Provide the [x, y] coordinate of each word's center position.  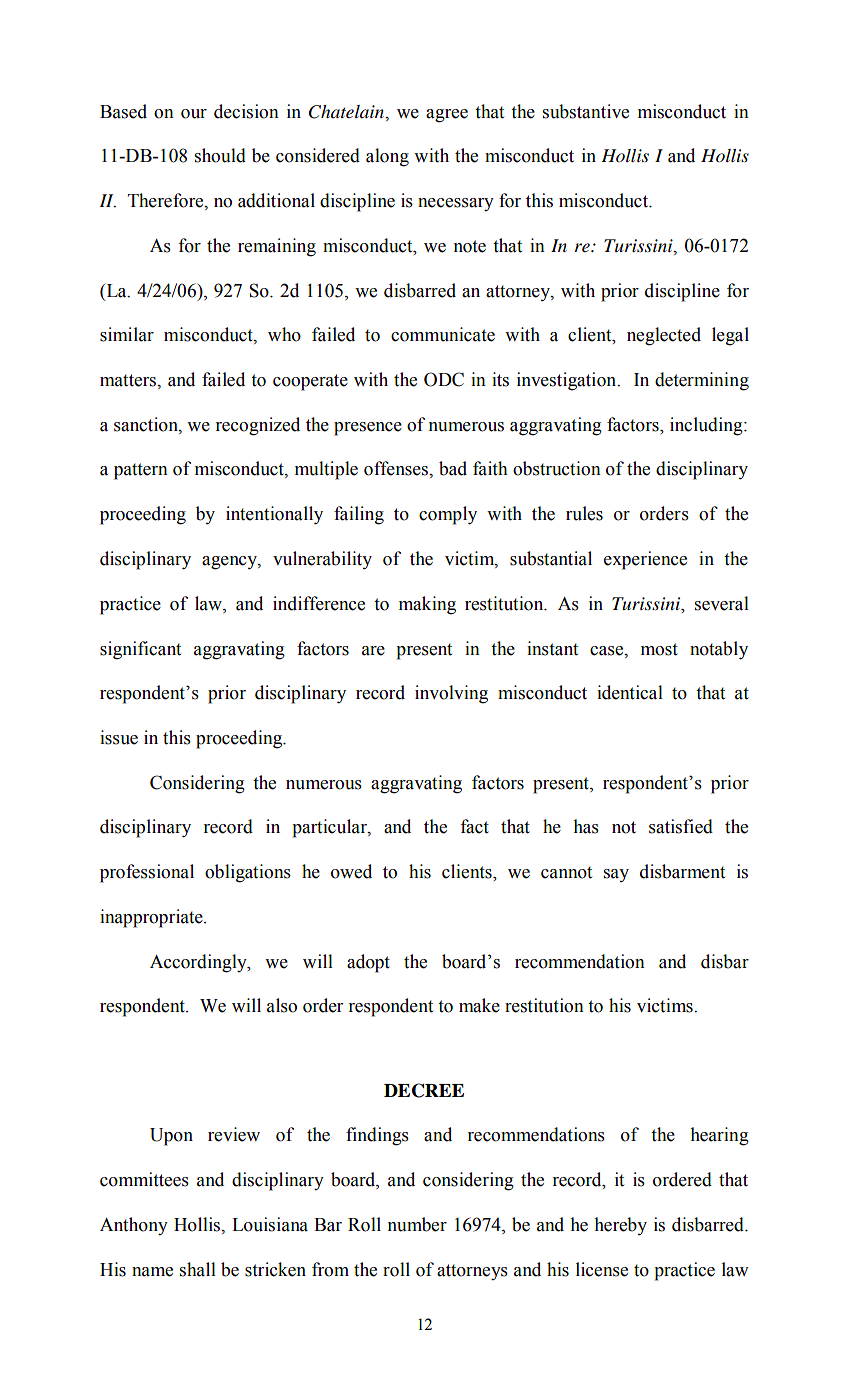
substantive [586, 111]
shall [198, 1269]
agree [447, 116]
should [220, 155]
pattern [141, 471]
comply [448, 515]
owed [351, 871]
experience [645, 560]
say [616, 875]
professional [147, 873]
